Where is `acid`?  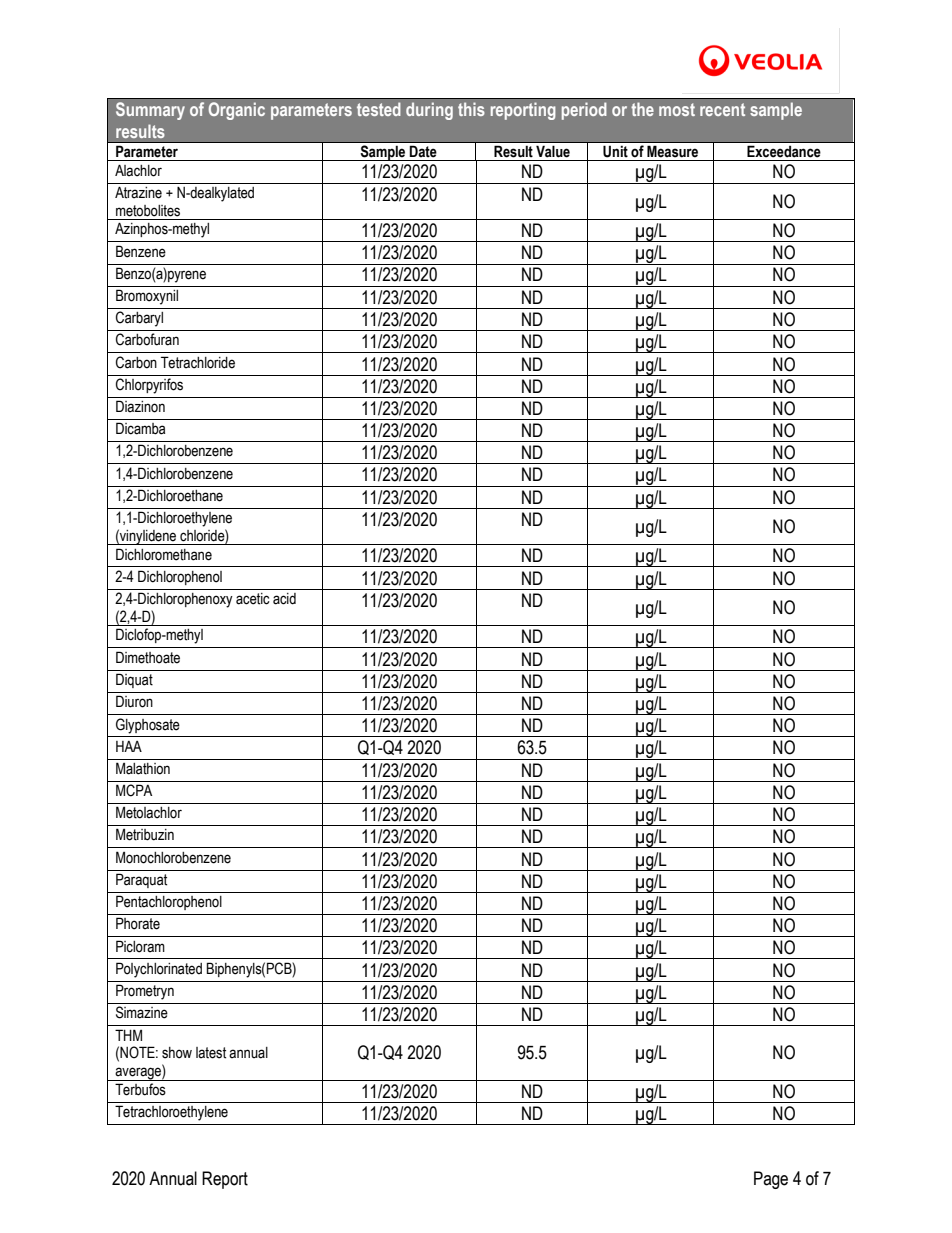
acid is located at coordinates (284, 599).
